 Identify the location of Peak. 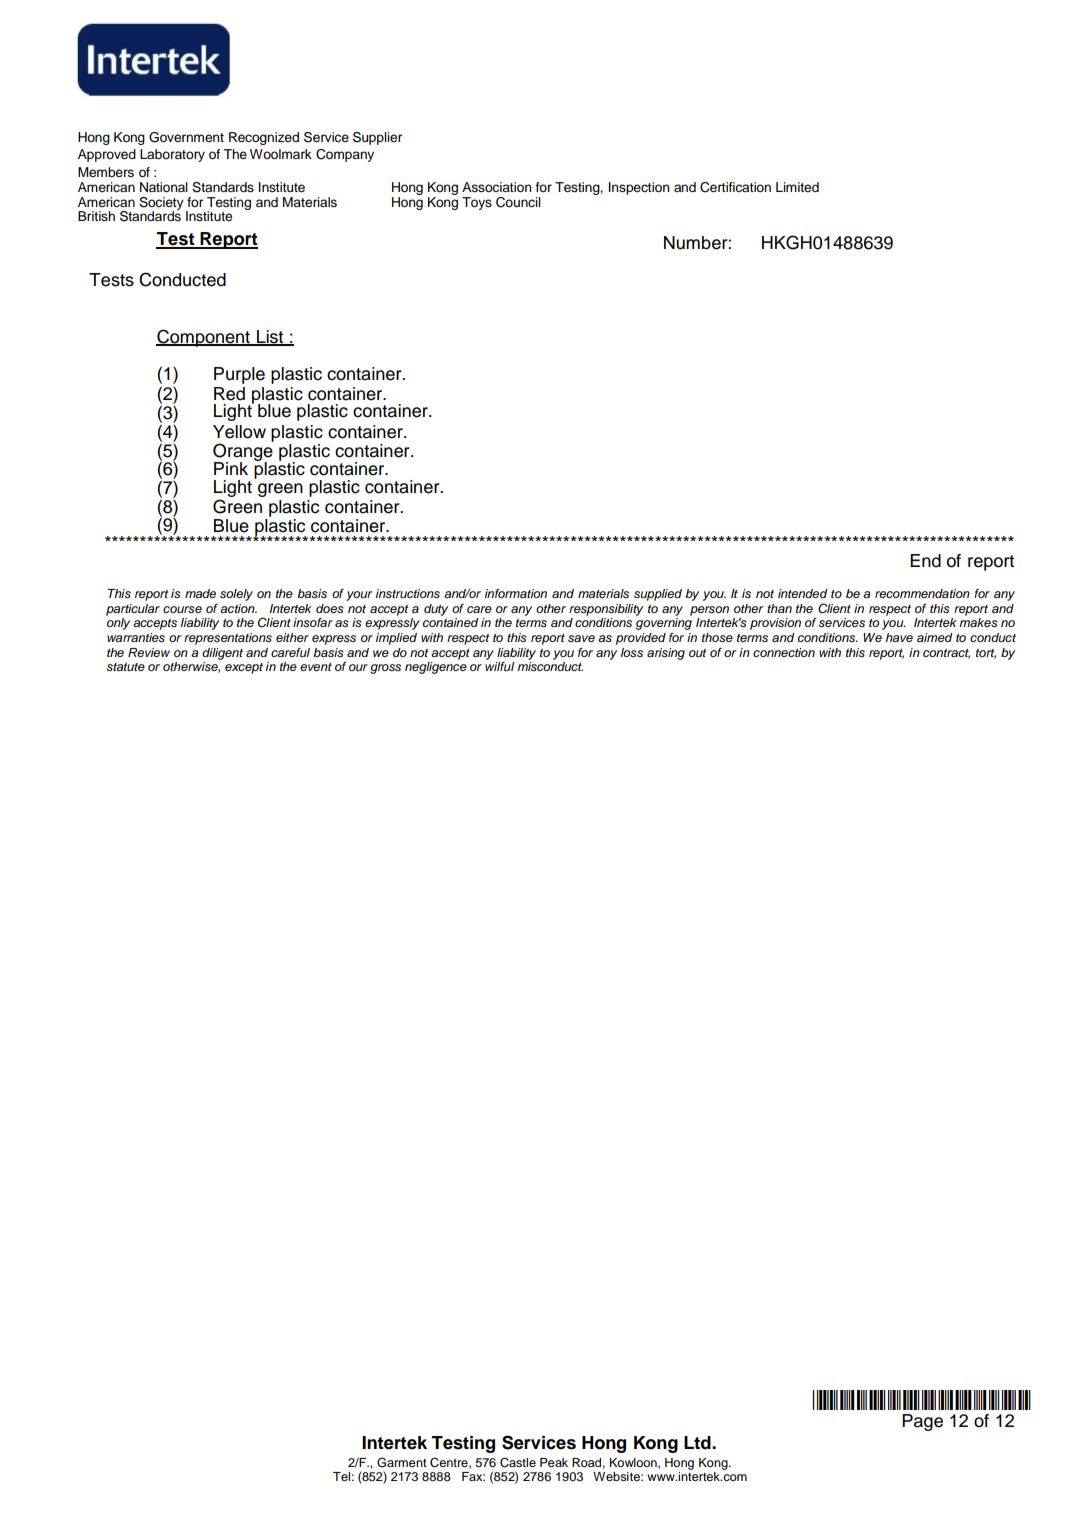
(554, 1462).
